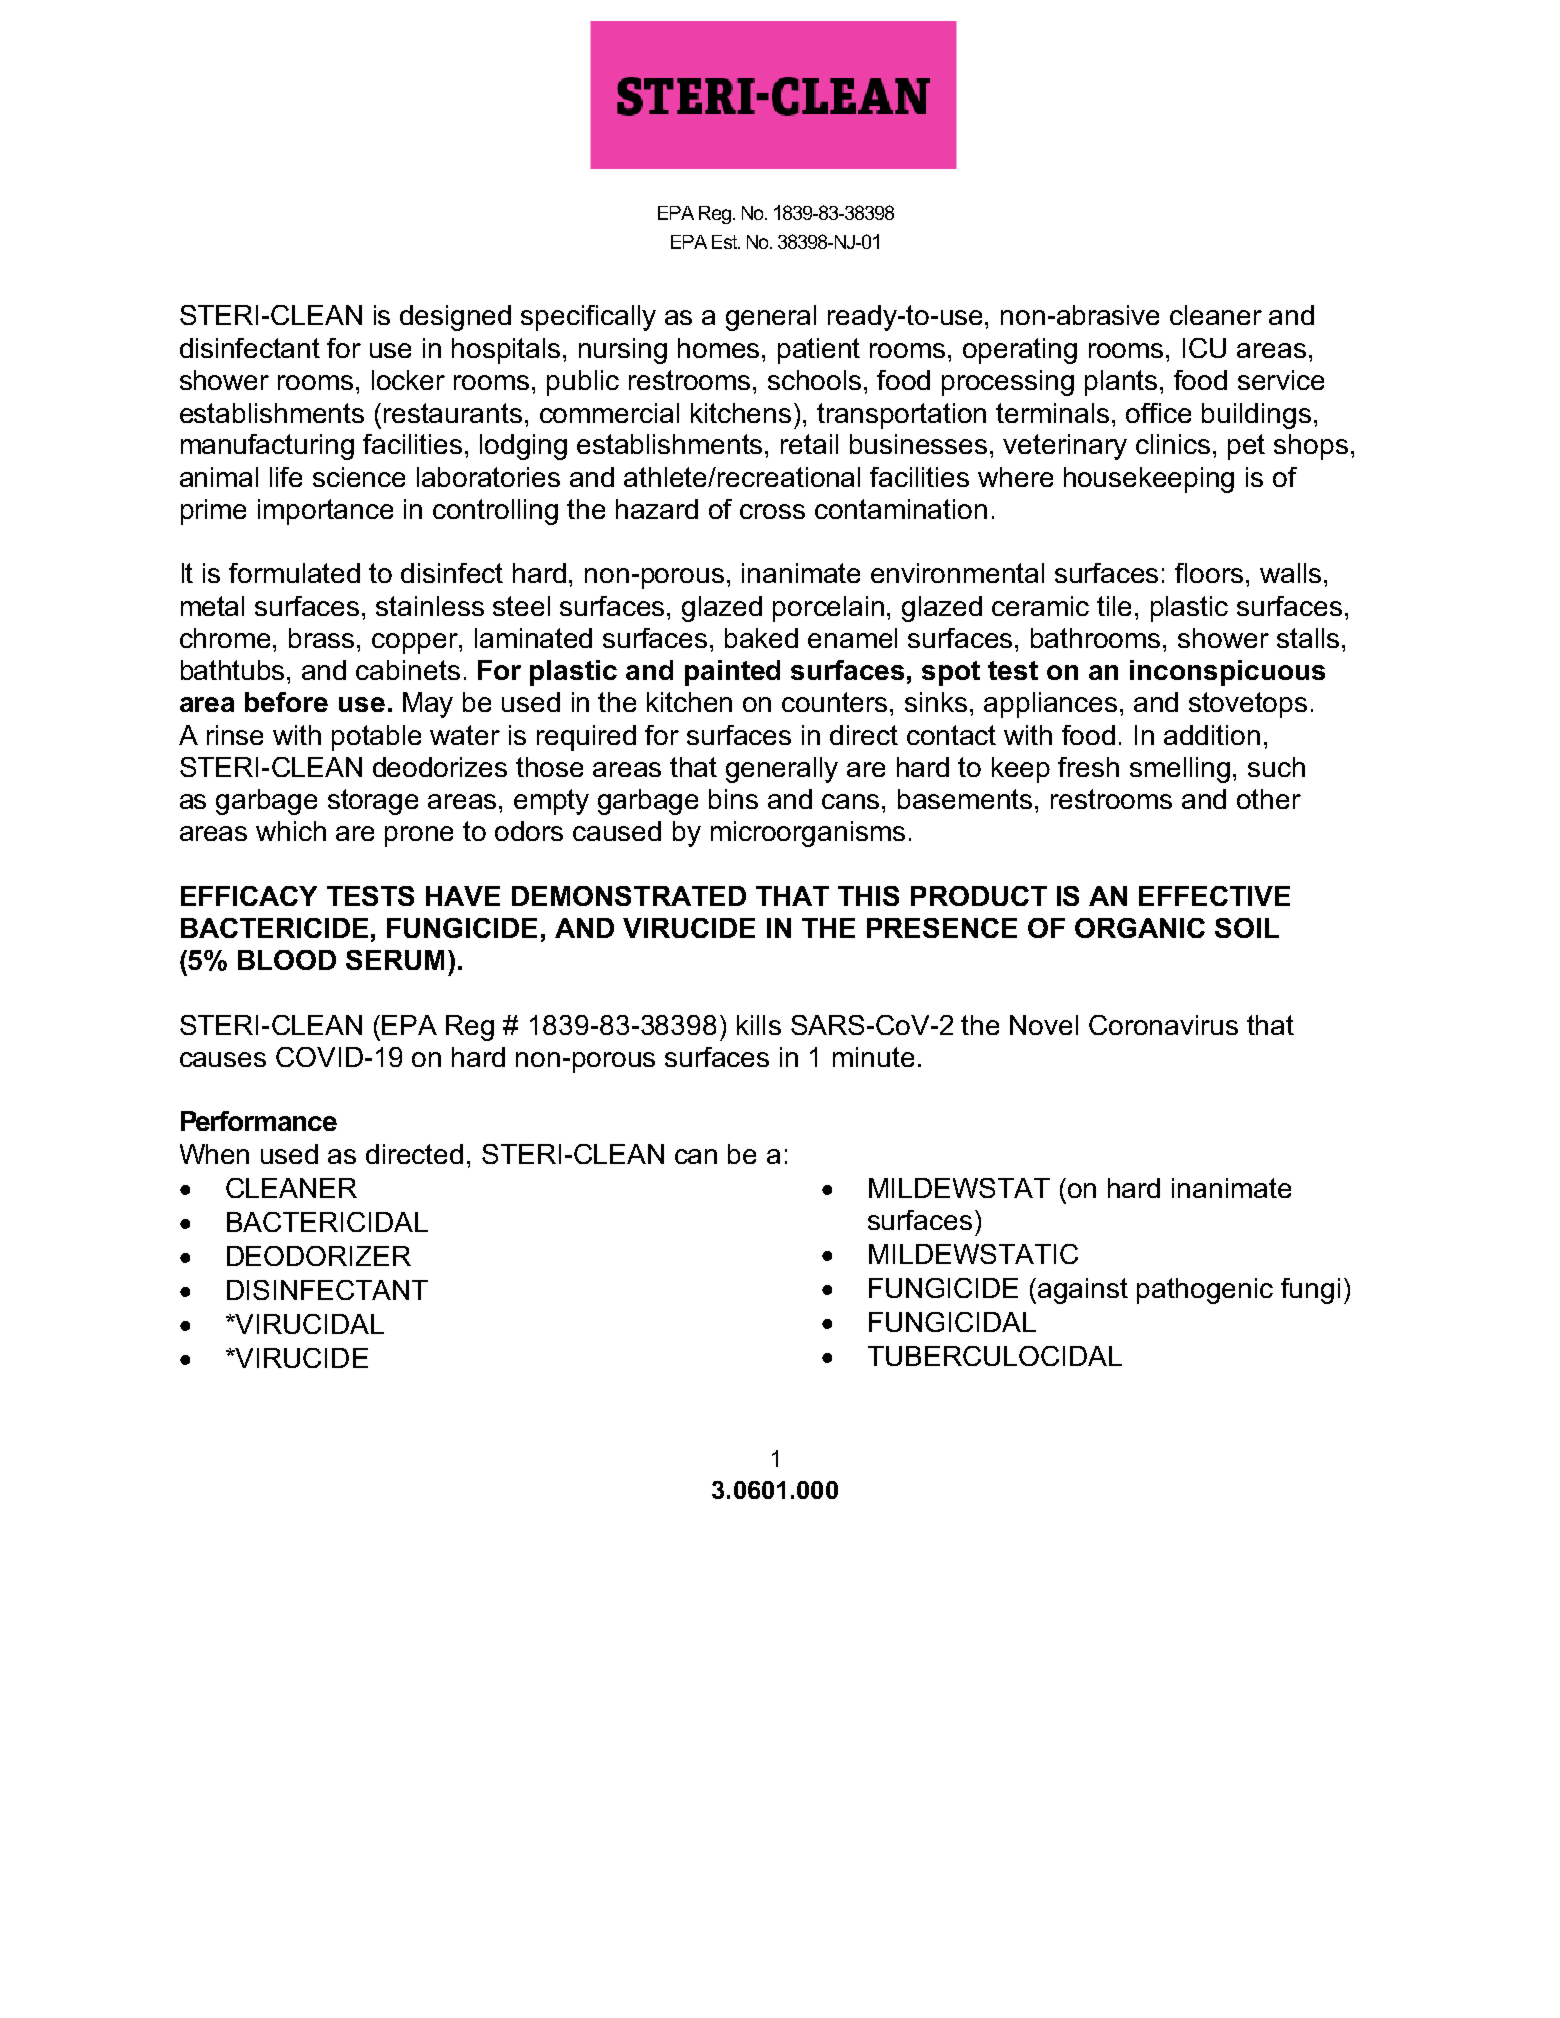  Describe the element at coordinates (761, 638) in the screenshot. I see `baked` at that location.
